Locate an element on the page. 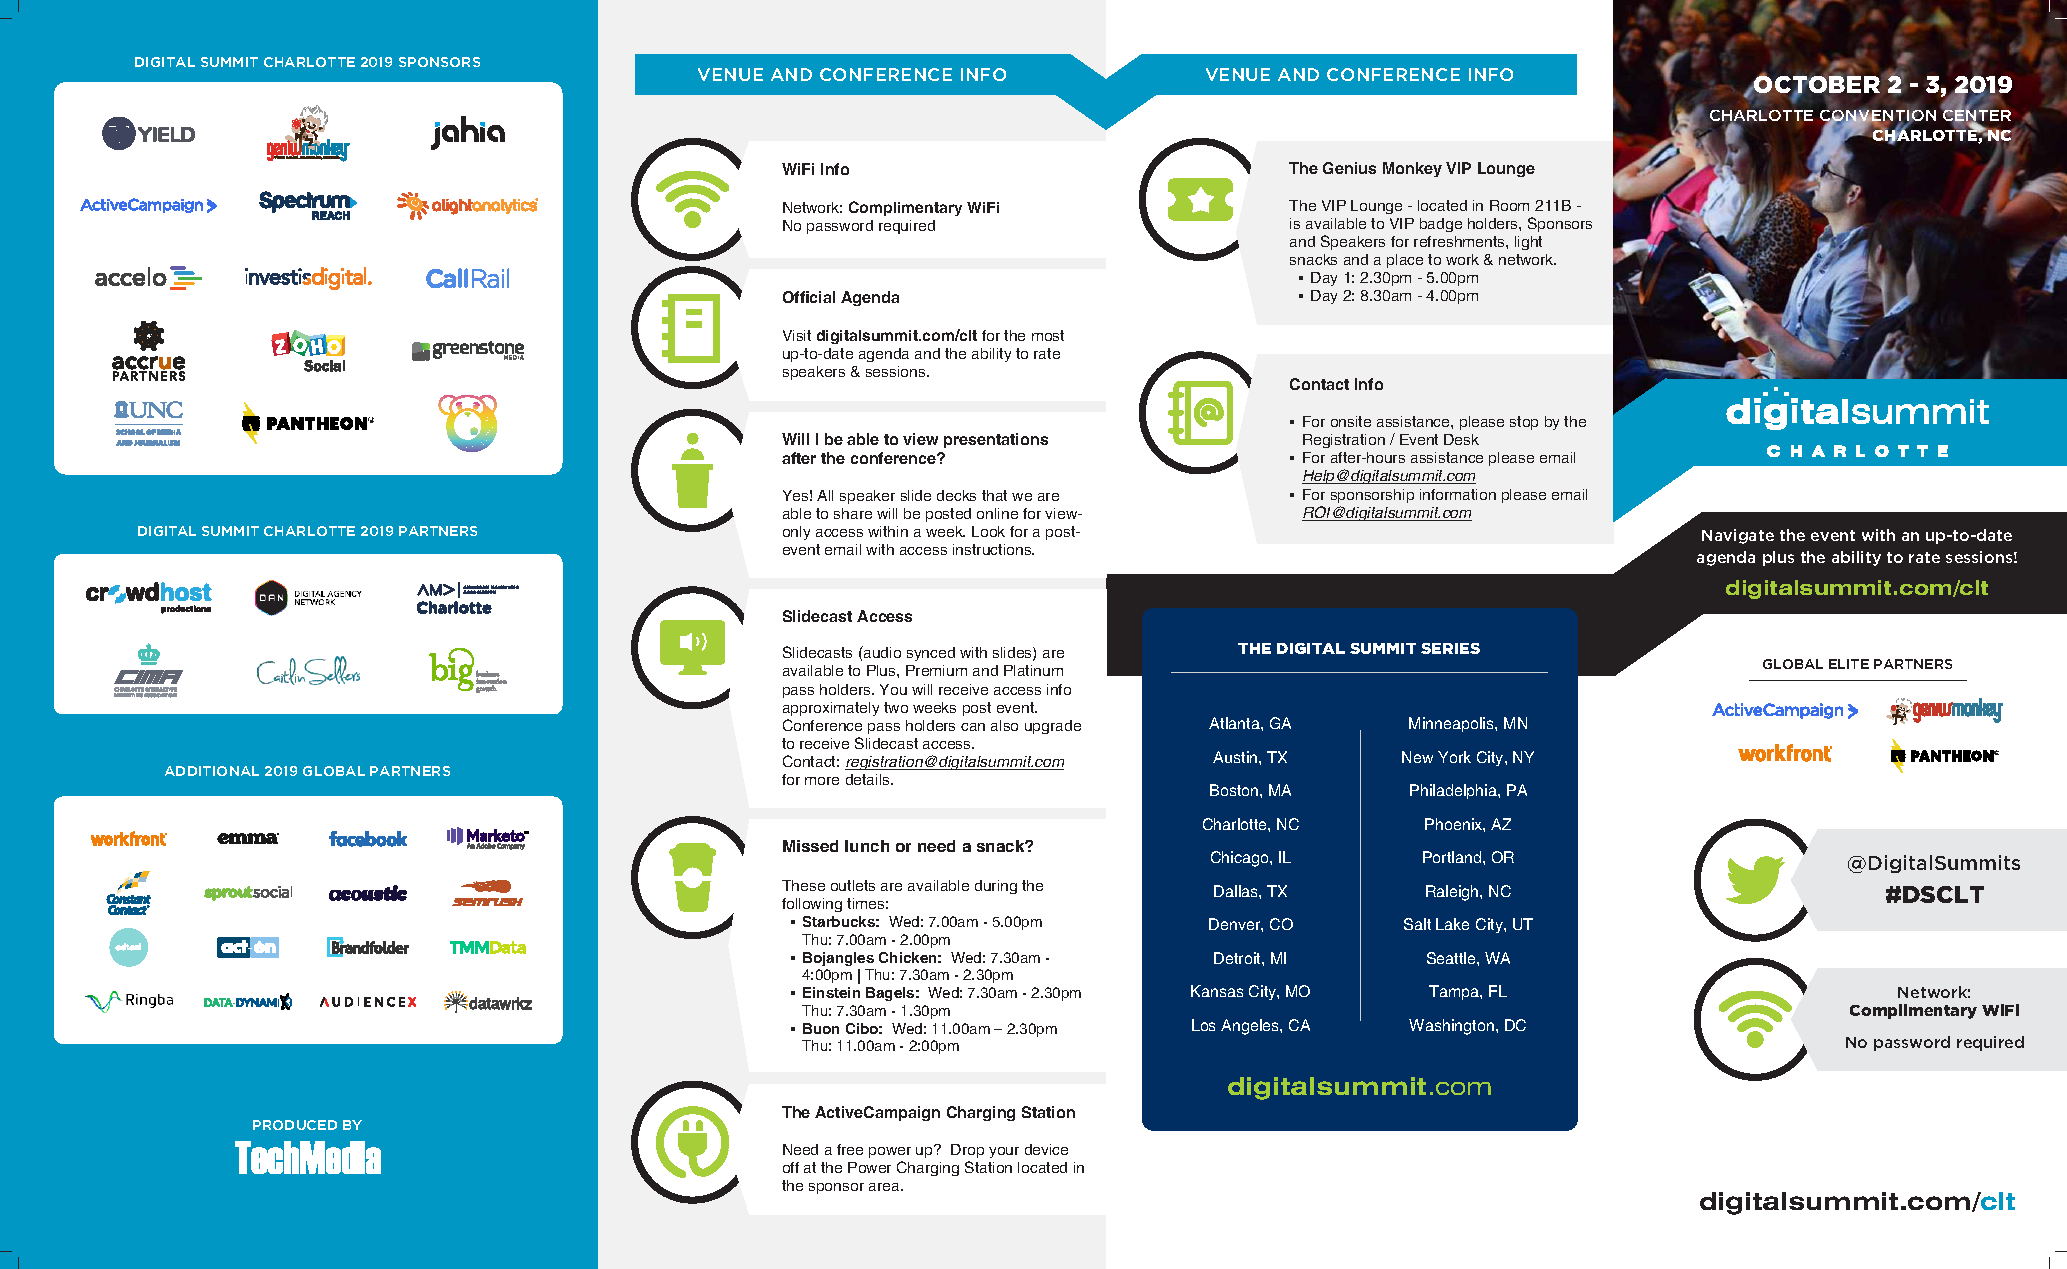  PRODUCED is located at coordinates (295, 1125).
